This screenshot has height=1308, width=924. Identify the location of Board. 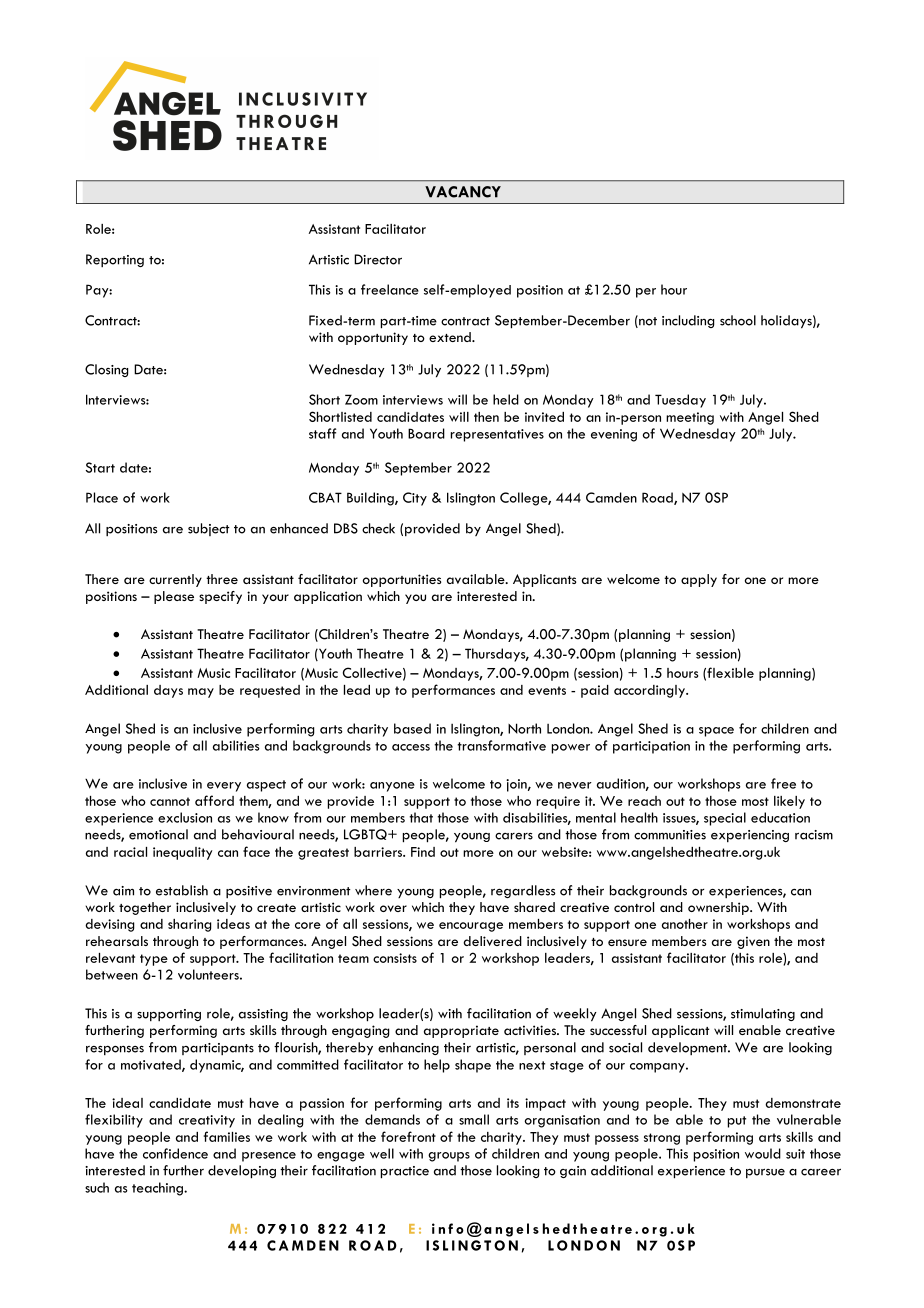
(426, 433).
